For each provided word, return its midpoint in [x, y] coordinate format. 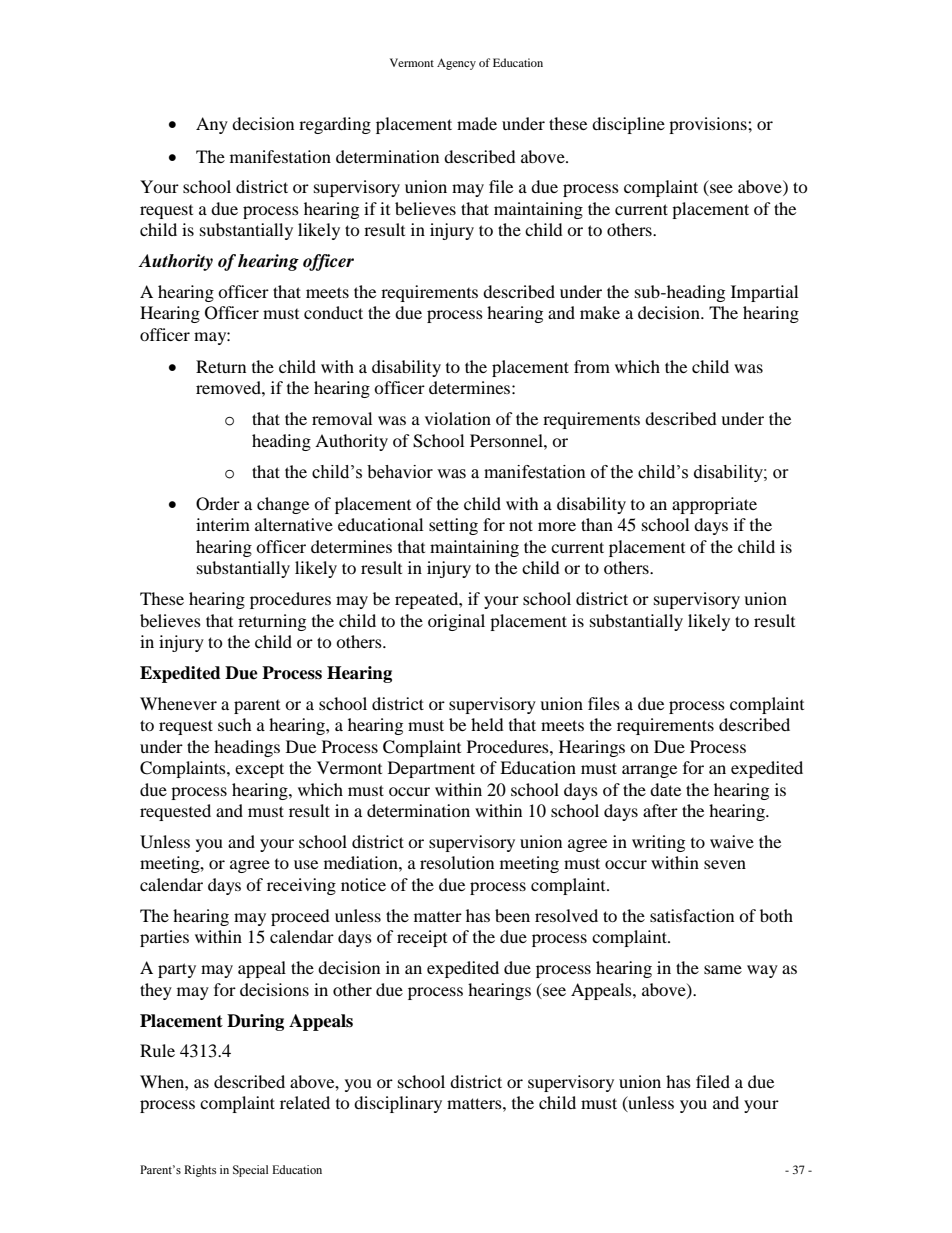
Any [212, 125]
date [665, 789]
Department [431, 769]
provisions [709, 125]
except [259, 770]
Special [250, 1171]
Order [218, 504]
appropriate [714, 505]
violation [458, 418]
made [477, 123]
